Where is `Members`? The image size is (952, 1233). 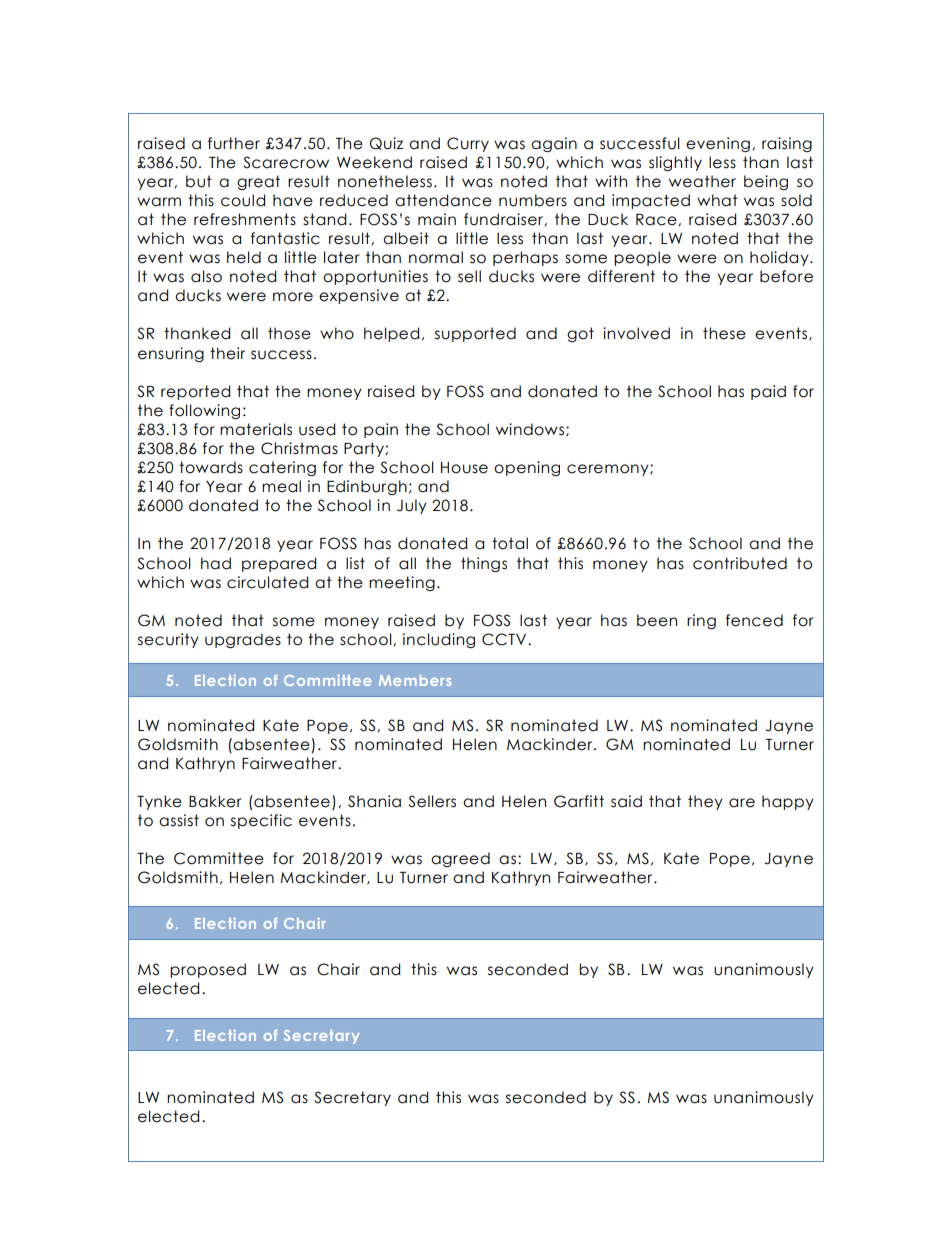 Members is located at coordinates (415, 680).
